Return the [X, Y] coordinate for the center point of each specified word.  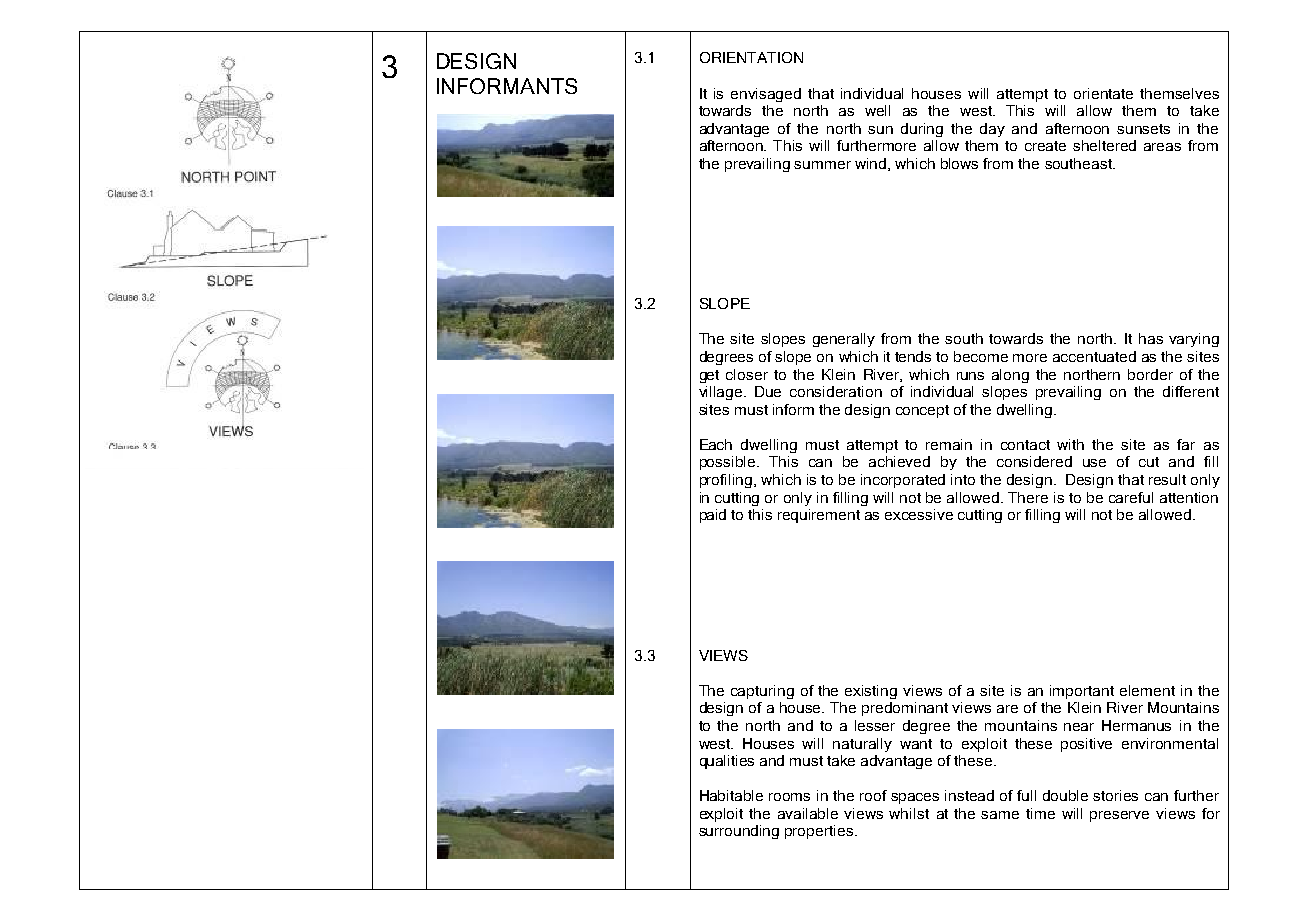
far [1186, 444]
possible [729, 463]
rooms [789, 797]
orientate [1103, 93]
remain [949, 444]
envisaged [766, 95]
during [922, 130]
